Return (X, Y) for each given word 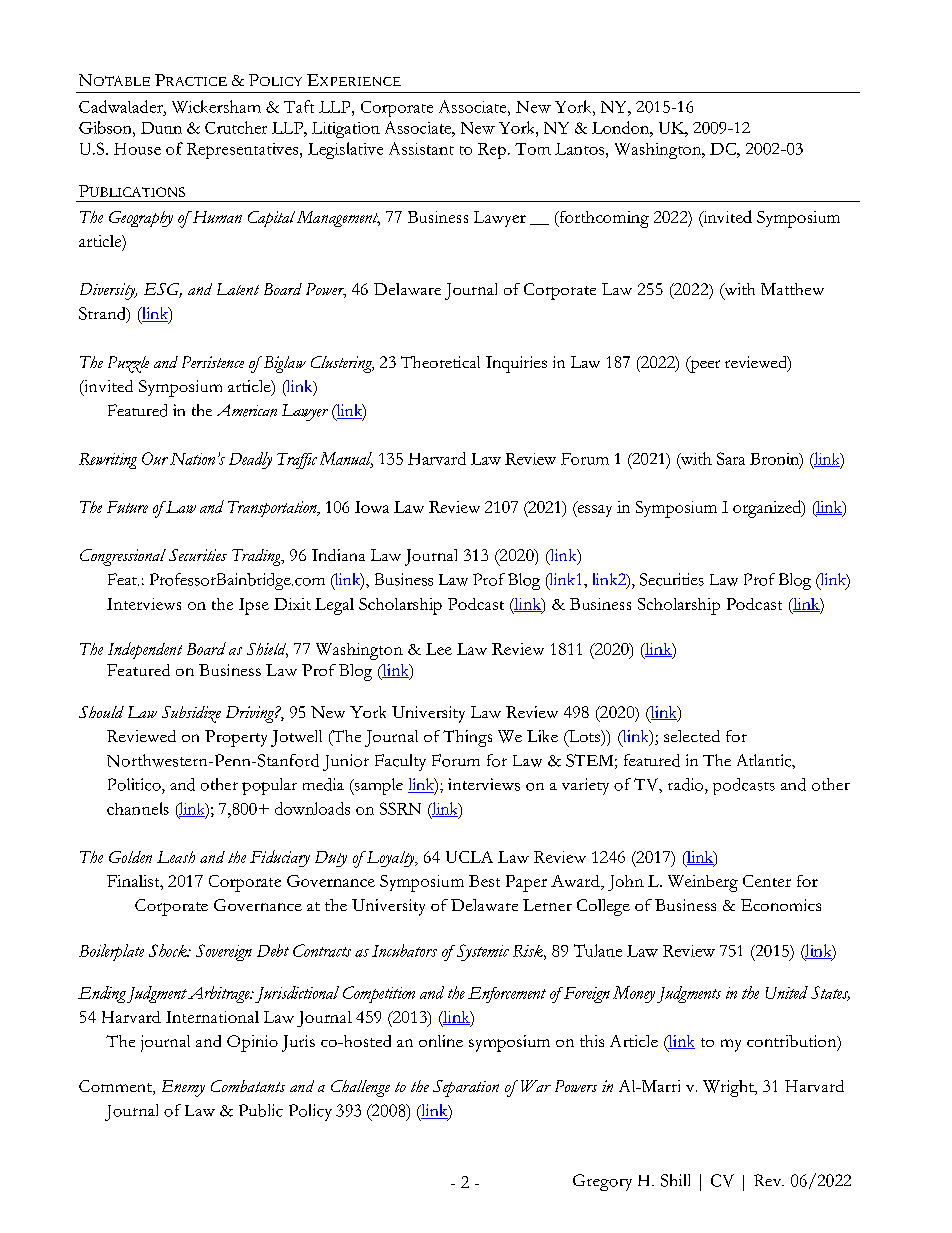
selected (692, 736)
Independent (145, 650)
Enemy (183, 1088)
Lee (439, 649)
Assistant (421, 148)
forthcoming (603, 219)
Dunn (161, 128)
